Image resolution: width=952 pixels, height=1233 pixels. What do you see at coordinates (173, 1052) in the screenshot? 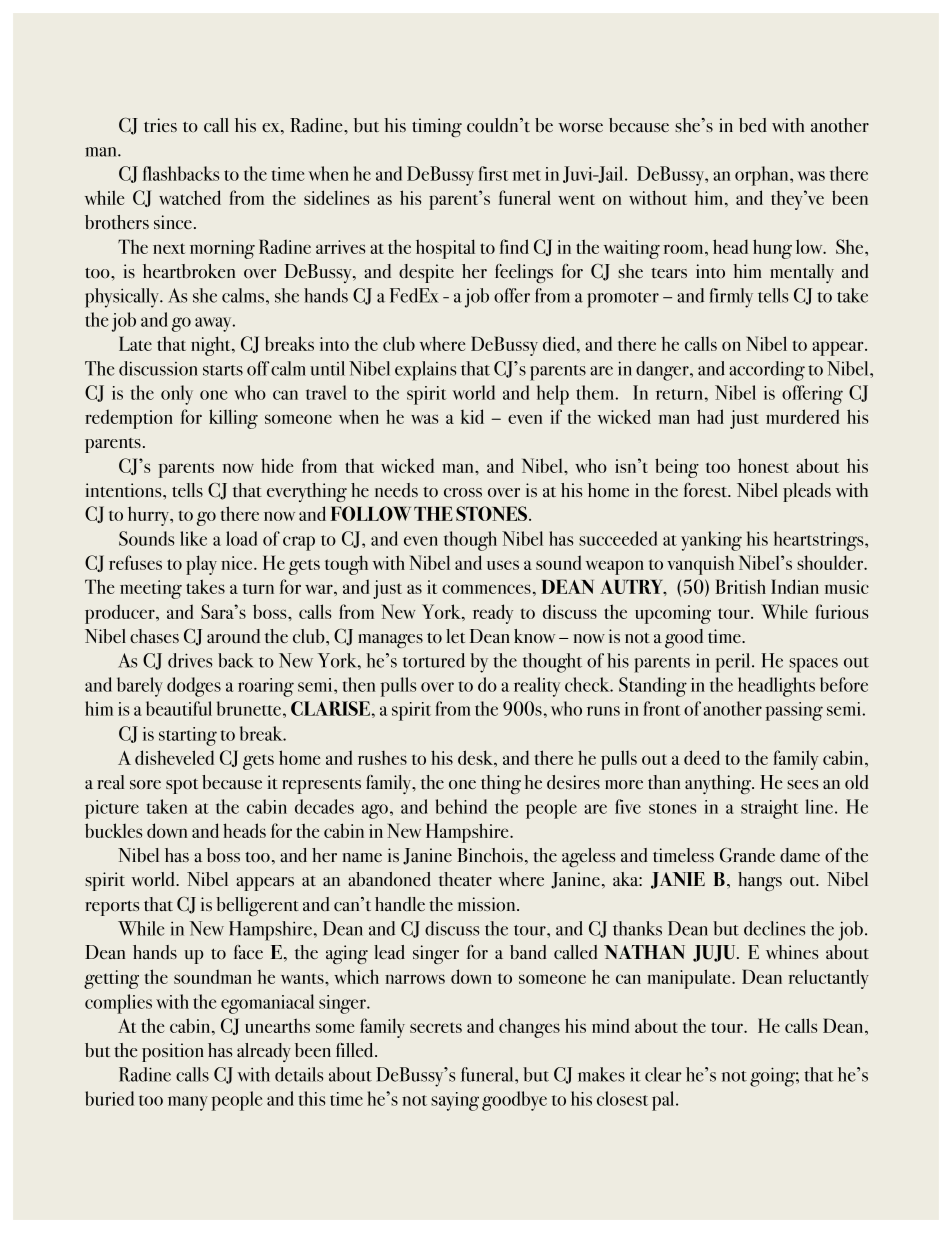
I see `position` at bounding box center [173, 1052].
